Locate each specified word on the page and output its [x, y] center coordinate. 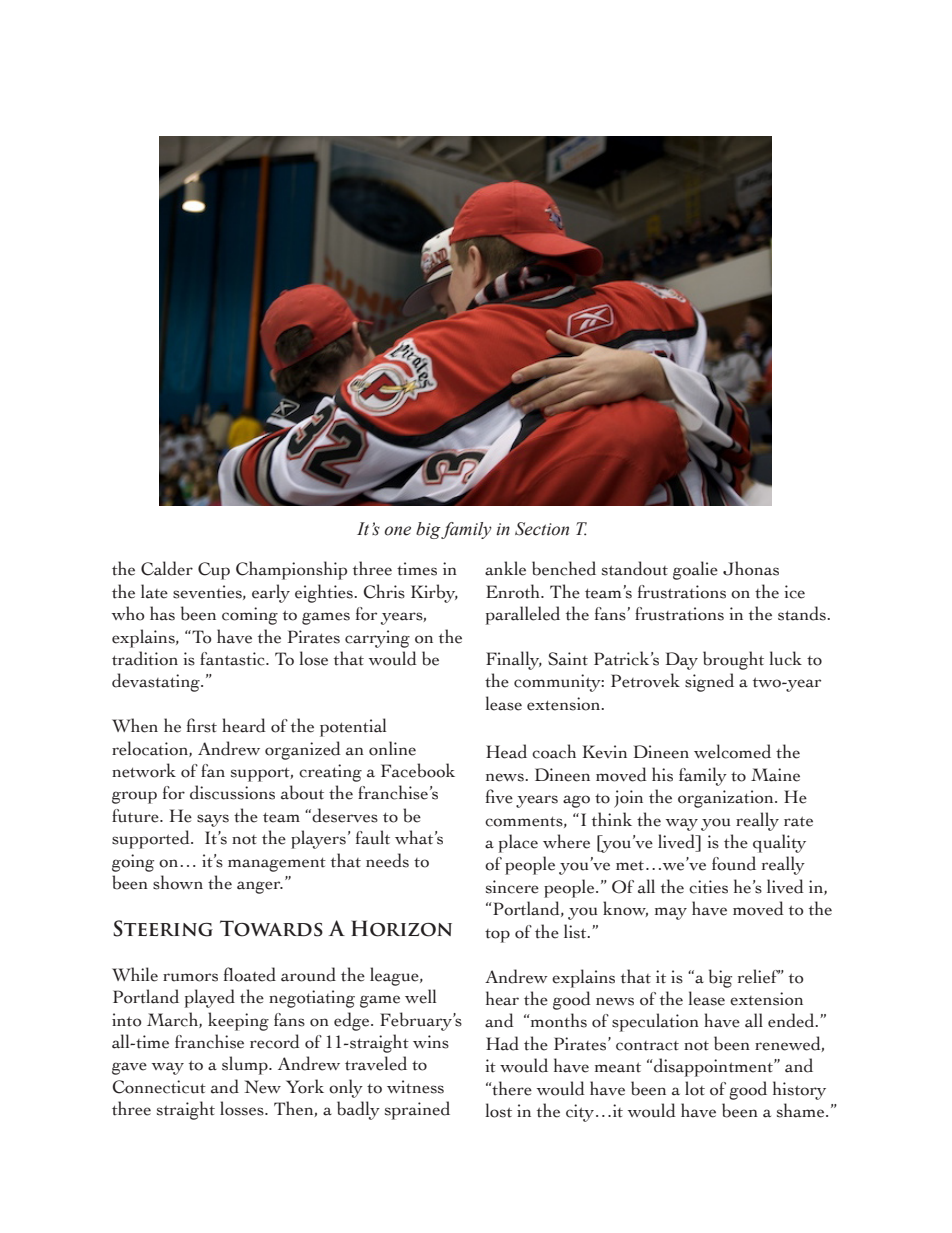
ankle [505, 568]
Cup [214, 571]
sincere [512, 887]
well [420, 996]
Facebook [418, 770]
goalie [695, 570]
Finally [514, 660]
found [734, 863]
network [144, 770]
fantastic [233, 659]
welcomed [732, 751]
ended [792, 1020]
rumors [190, 977]
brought [733, 660]
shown [178, 882]
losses [243, 1108]
